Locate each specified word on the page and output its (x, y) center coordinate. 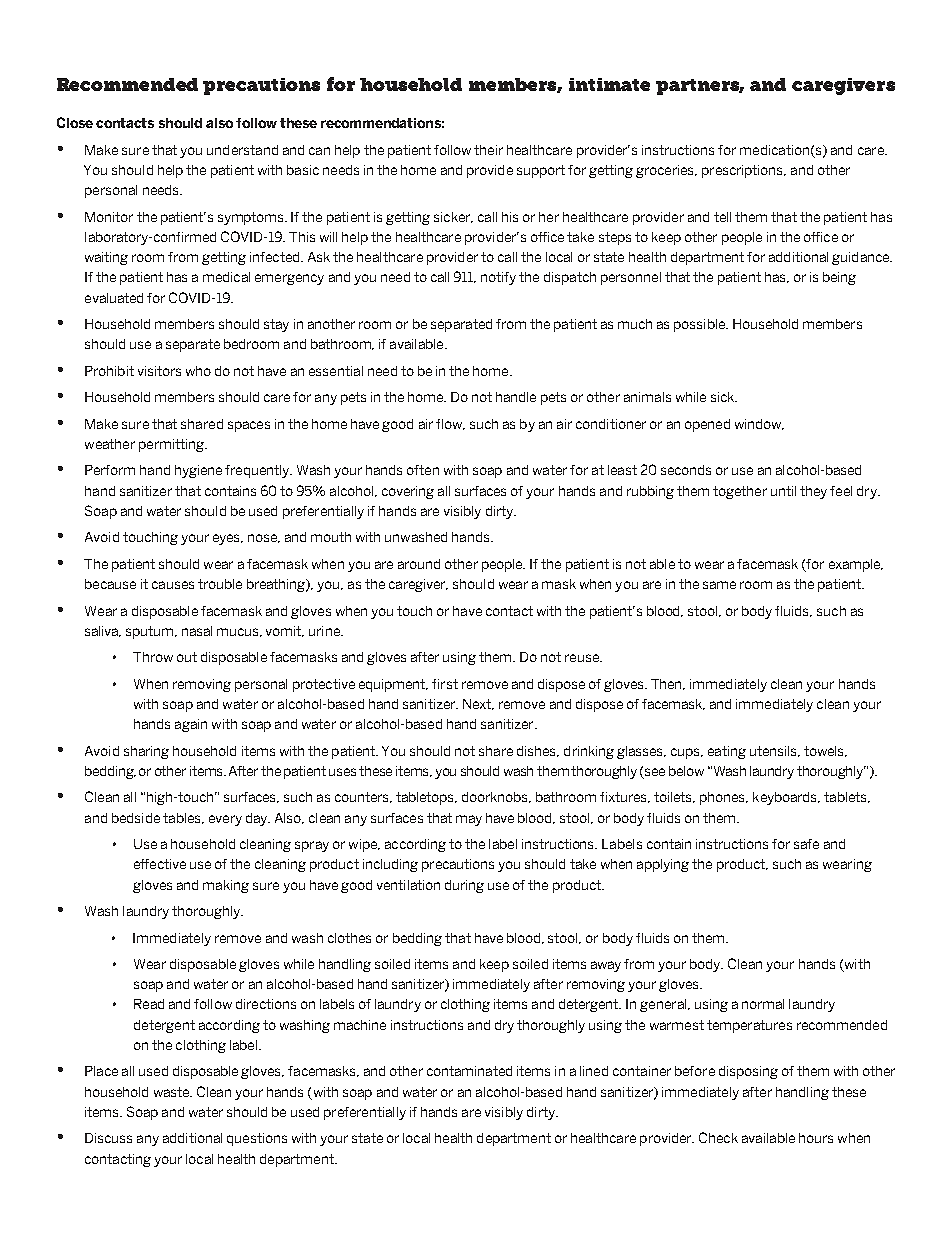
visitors (159, 371)
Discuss (108, 1138)
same (719, 585)
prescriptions (744, 171)
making (226, 886)
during (464, 886)
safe (806, 844)
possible (700, 325)
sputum (151, 632)
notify (498, 278)
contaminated (469, 1071)
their (488, 150)
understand (242, 150)
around (419, 564)
